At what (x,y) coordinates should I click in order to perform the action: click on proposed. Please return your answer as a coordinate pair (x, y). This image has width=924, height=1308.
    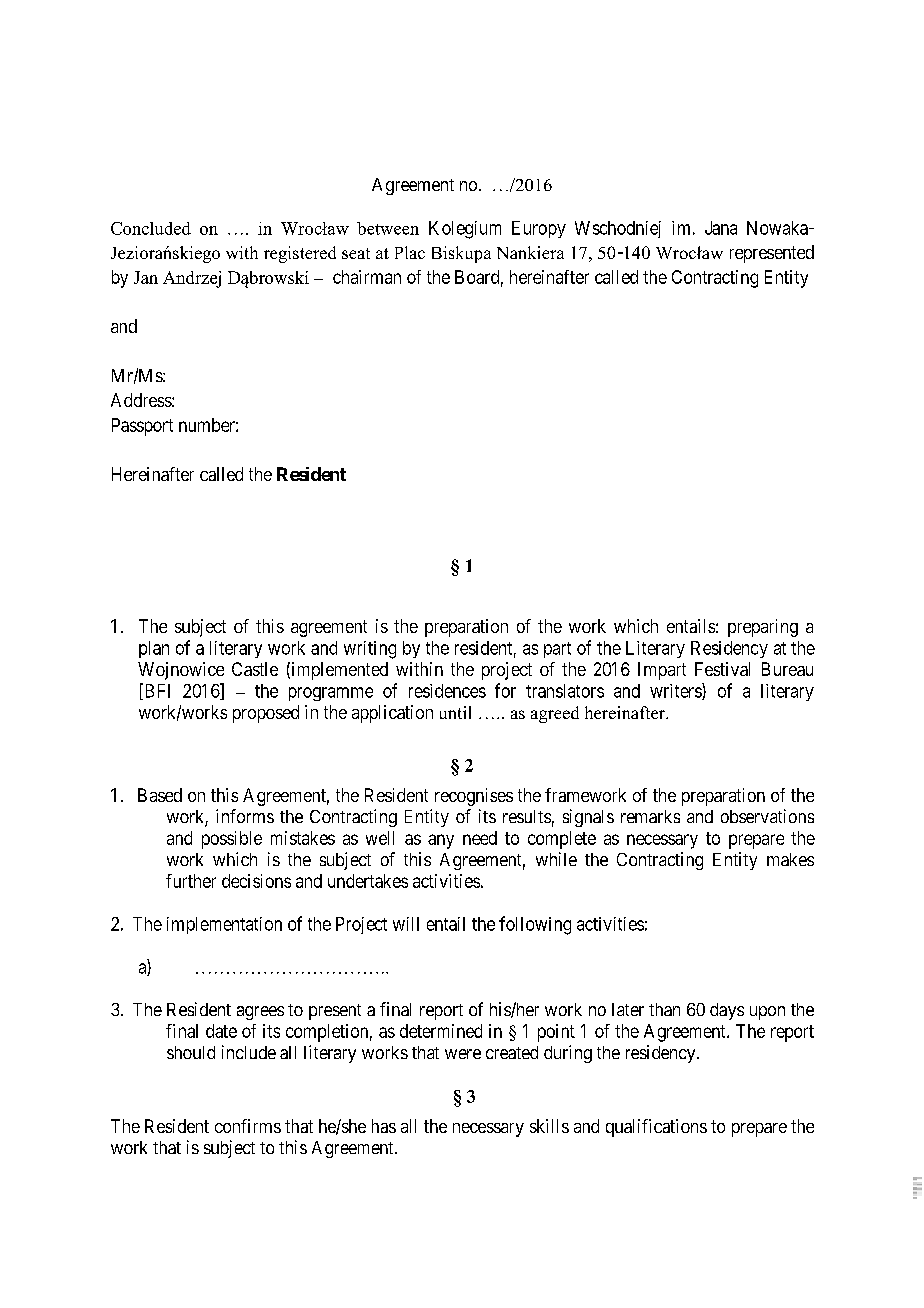
    Looking at the image, I should click on (266, 714).
